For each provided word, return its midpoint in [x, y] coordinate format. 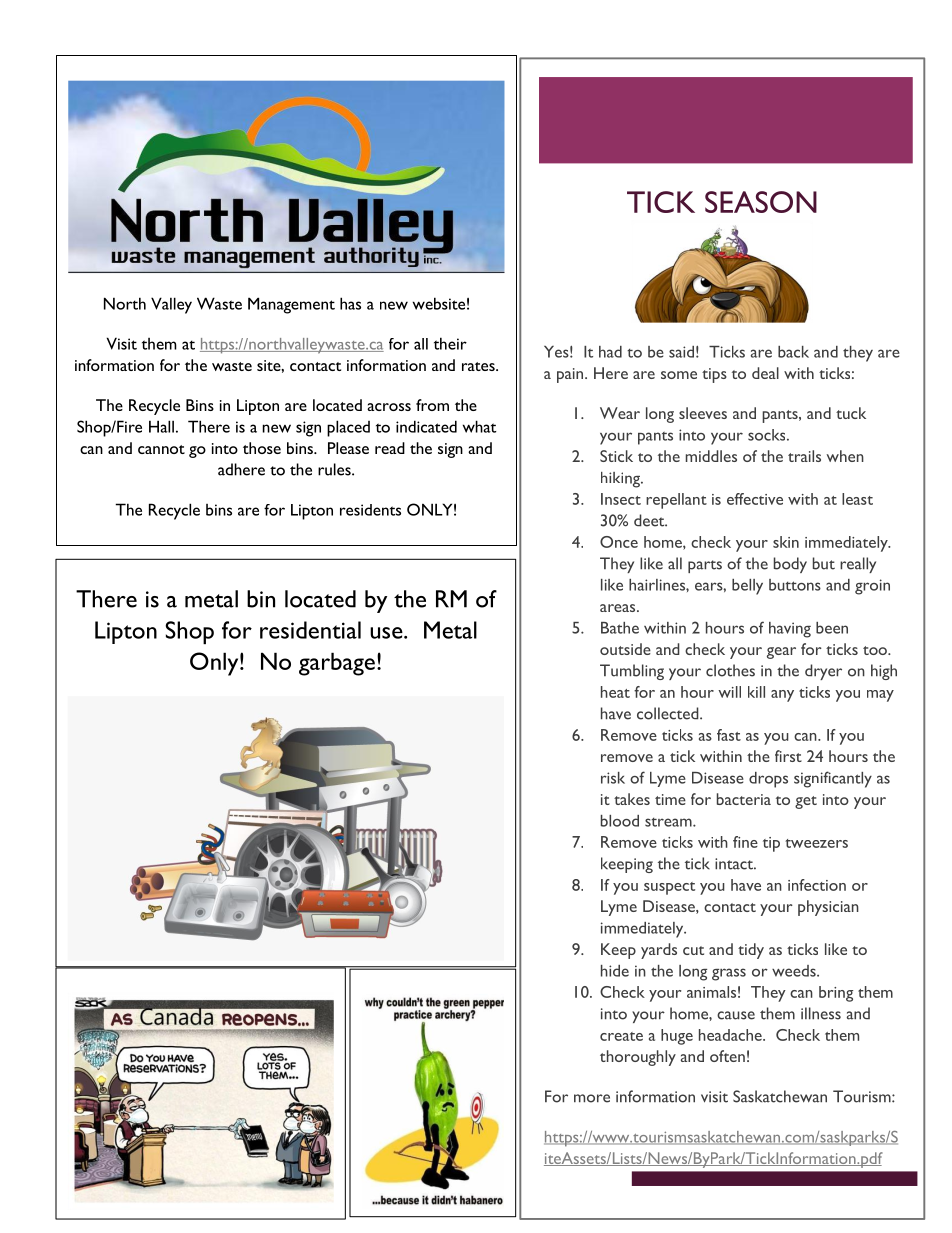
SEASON [761, 202]
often [727, 1056]
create [621, 1036]
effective [755, 499]
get [806, 802]
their [450, 343]
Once [619, 542]
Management [291, 305]
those [262, 448]
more [592, 1098]
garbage [337, 664]
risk [613, 778]
